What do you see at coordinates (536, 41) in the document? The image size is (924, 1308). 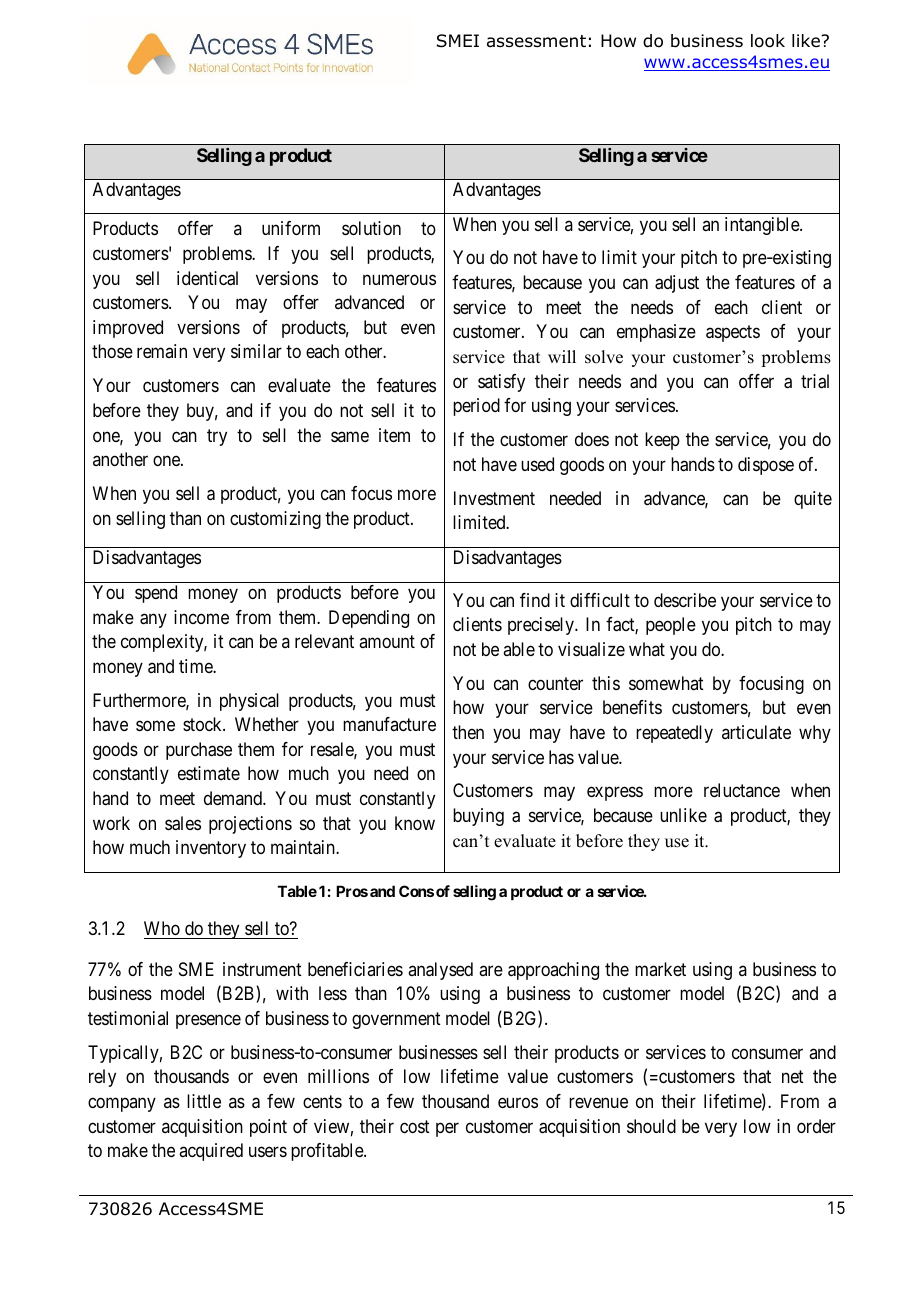 I see `assessment` at bounding box center [536, 41].
